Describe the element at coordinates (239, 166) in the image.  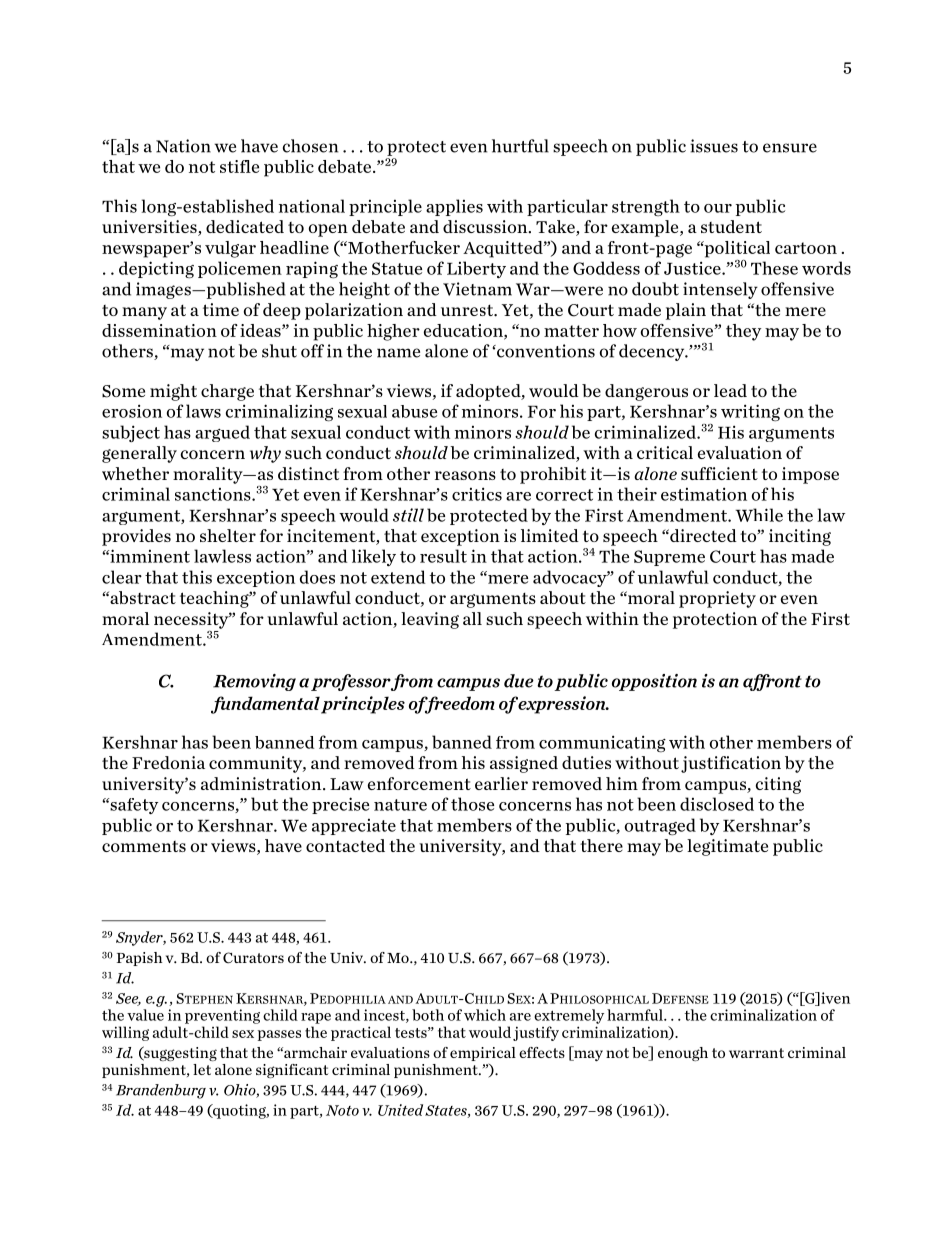
I see `stifle` at that location.
